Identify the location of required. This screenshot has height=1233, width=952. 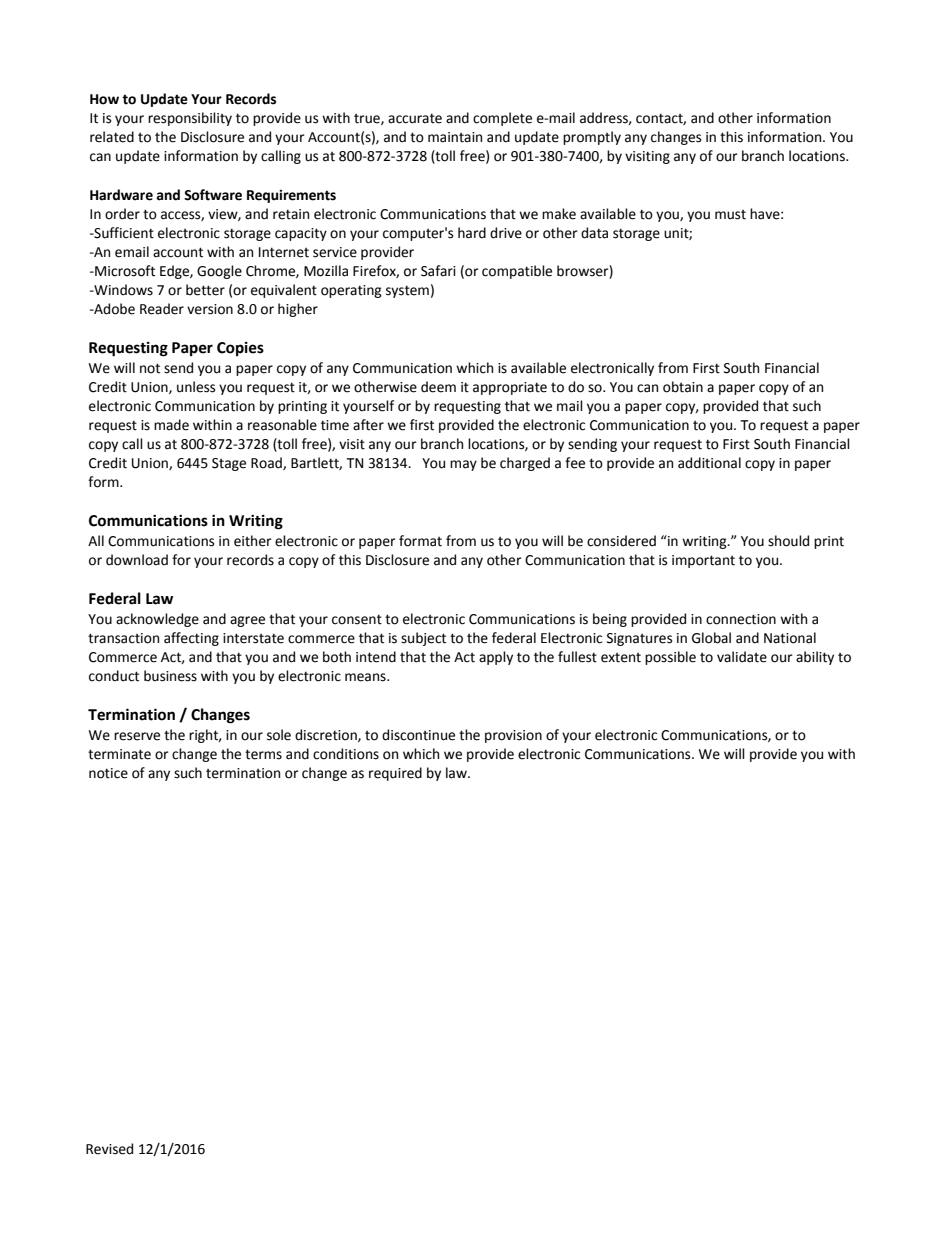
(395, 774).
